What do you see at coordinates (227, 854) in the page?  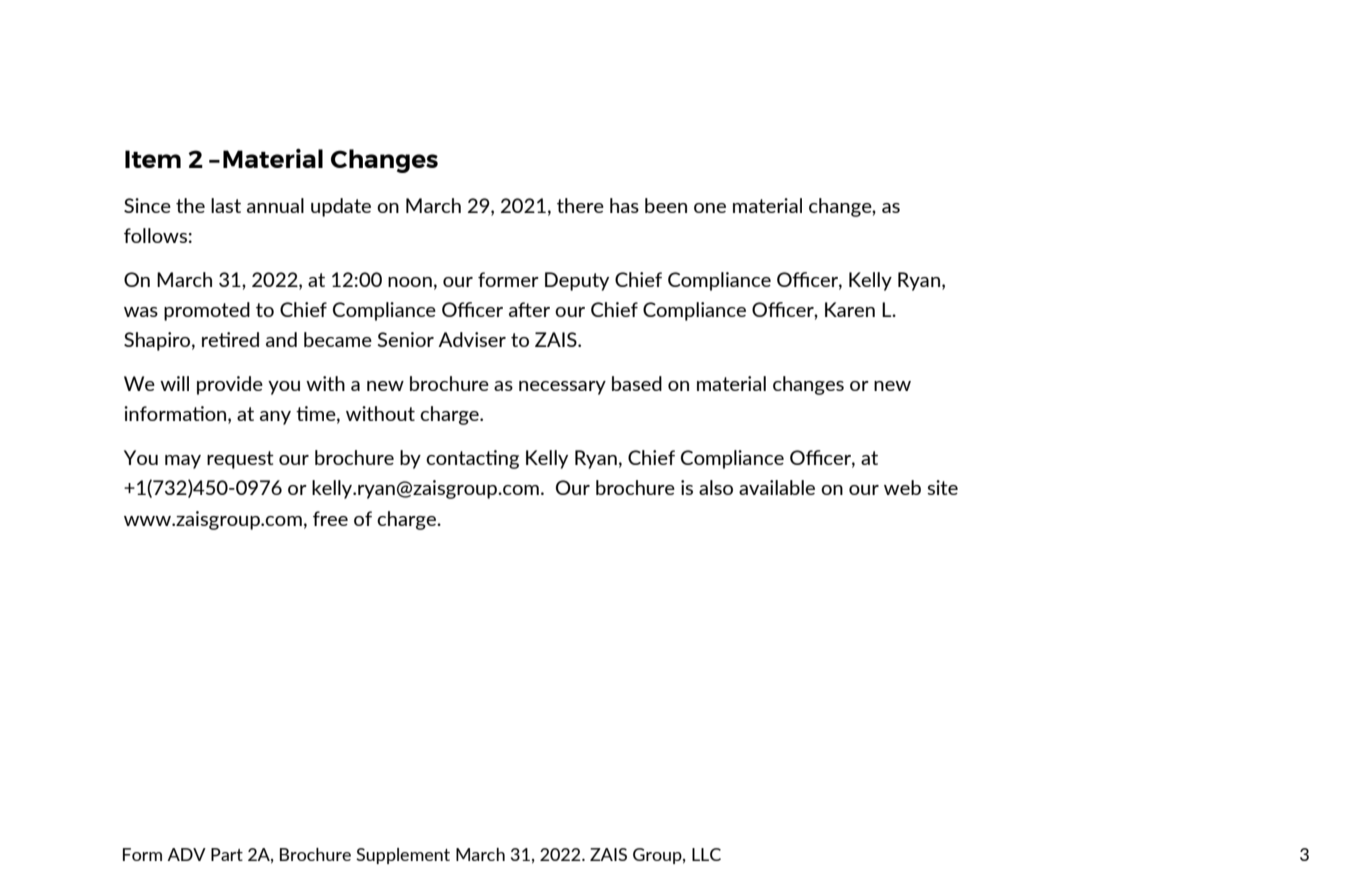 I see `Part` at bounding box center [227, 854].
